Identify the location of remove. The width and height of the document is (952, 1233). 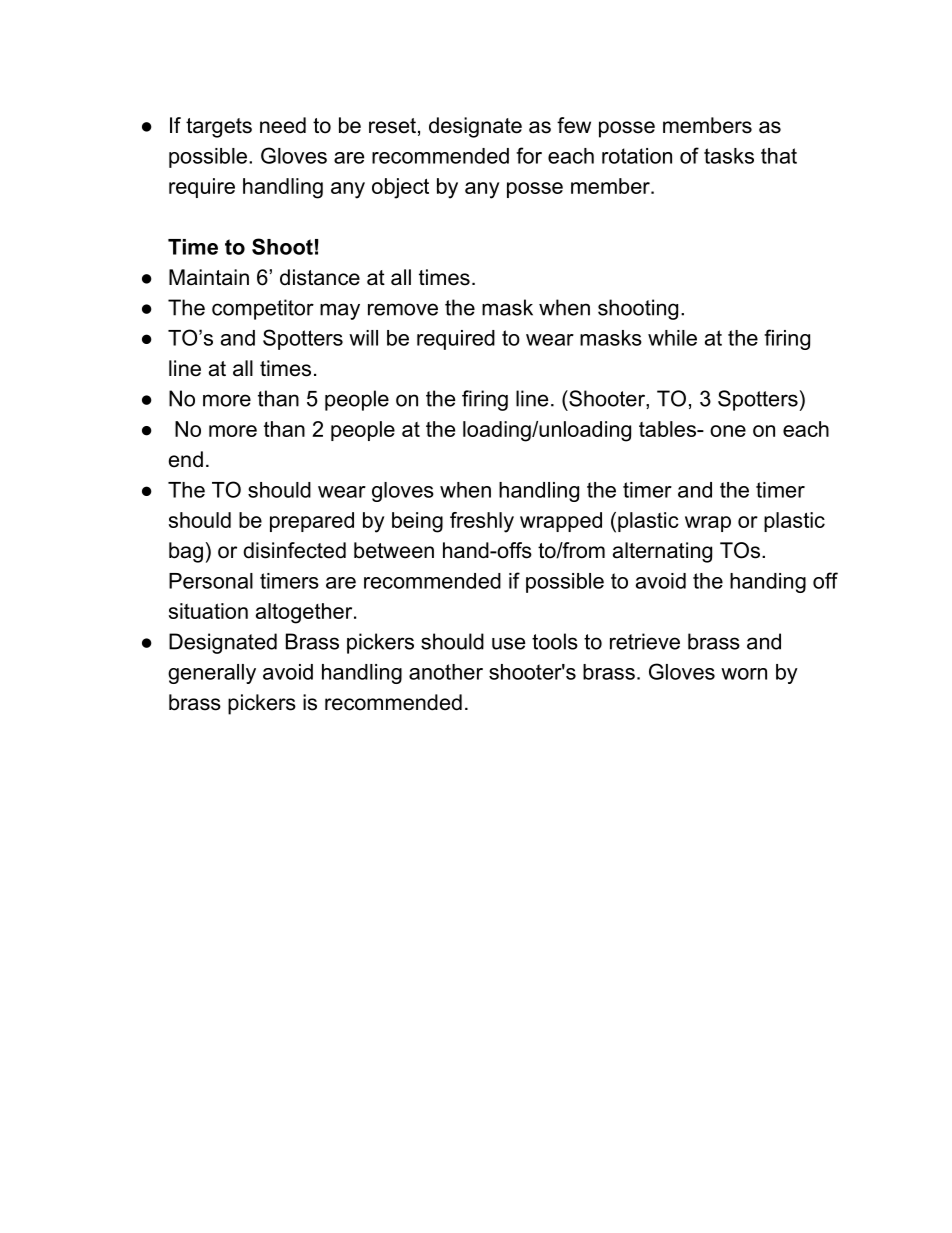
(403, 309).
